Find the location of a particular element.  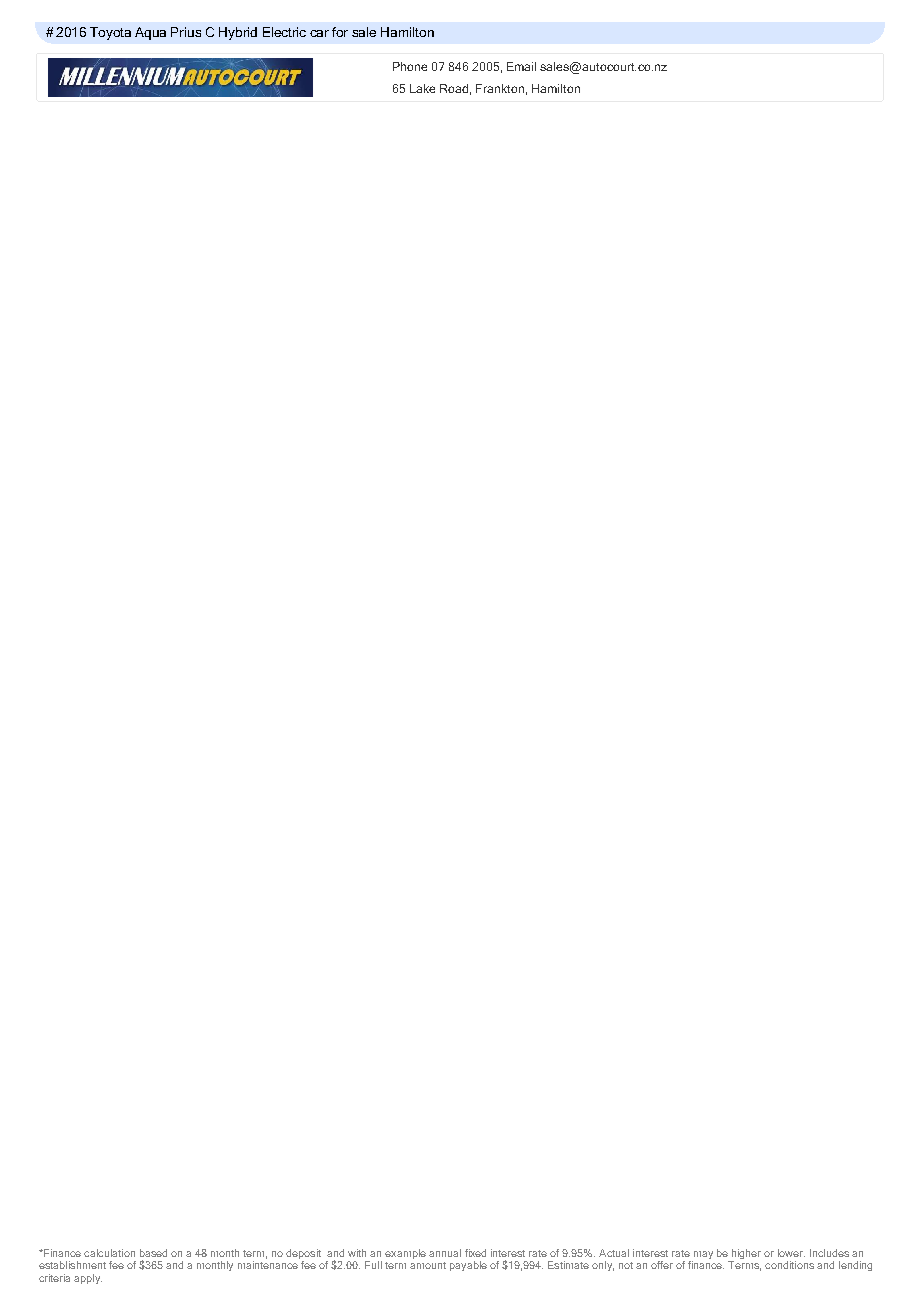

payable is located at coordinates (468, 1266).
